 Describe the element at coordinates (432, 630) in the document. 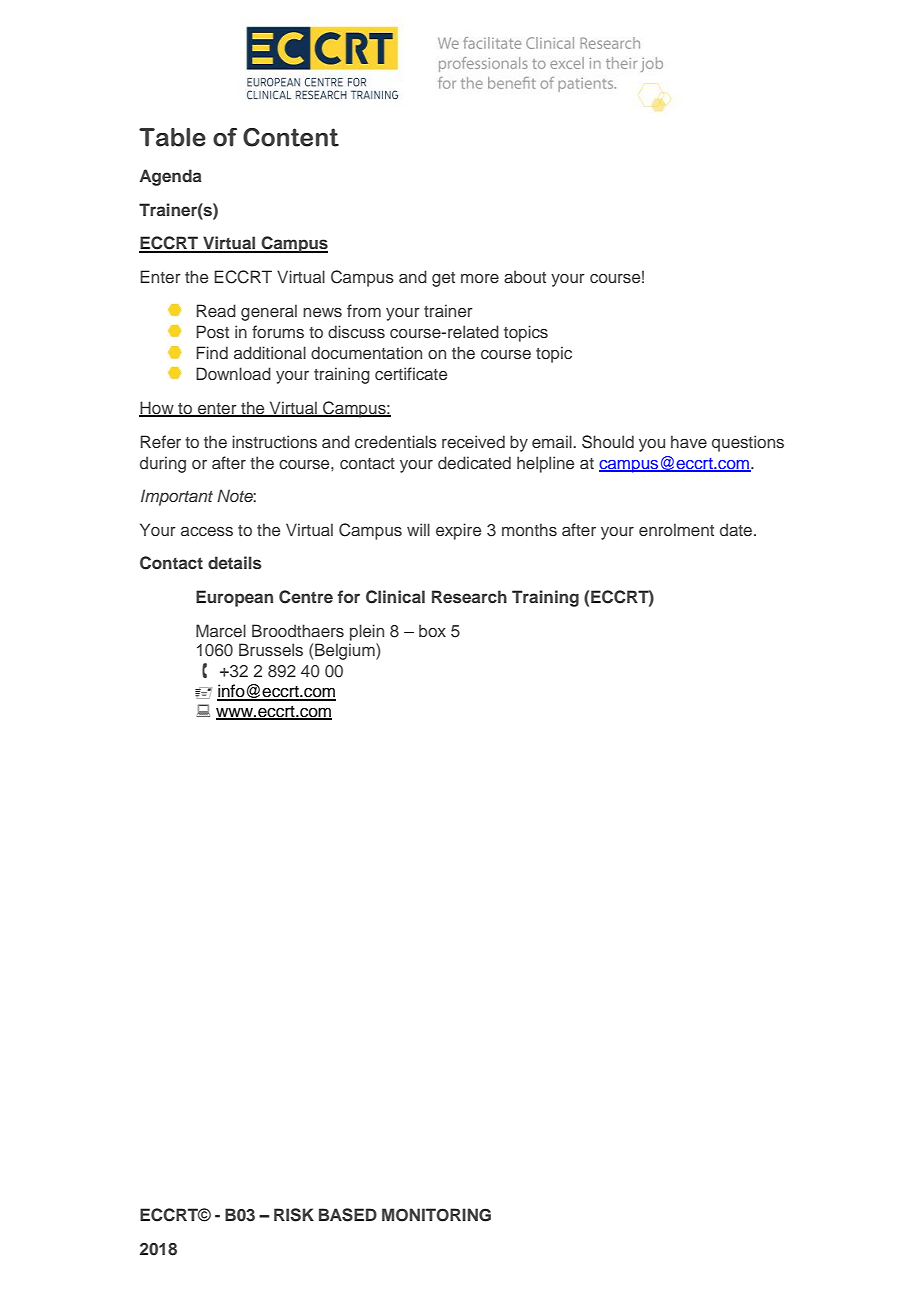

I see `box` at that location.
